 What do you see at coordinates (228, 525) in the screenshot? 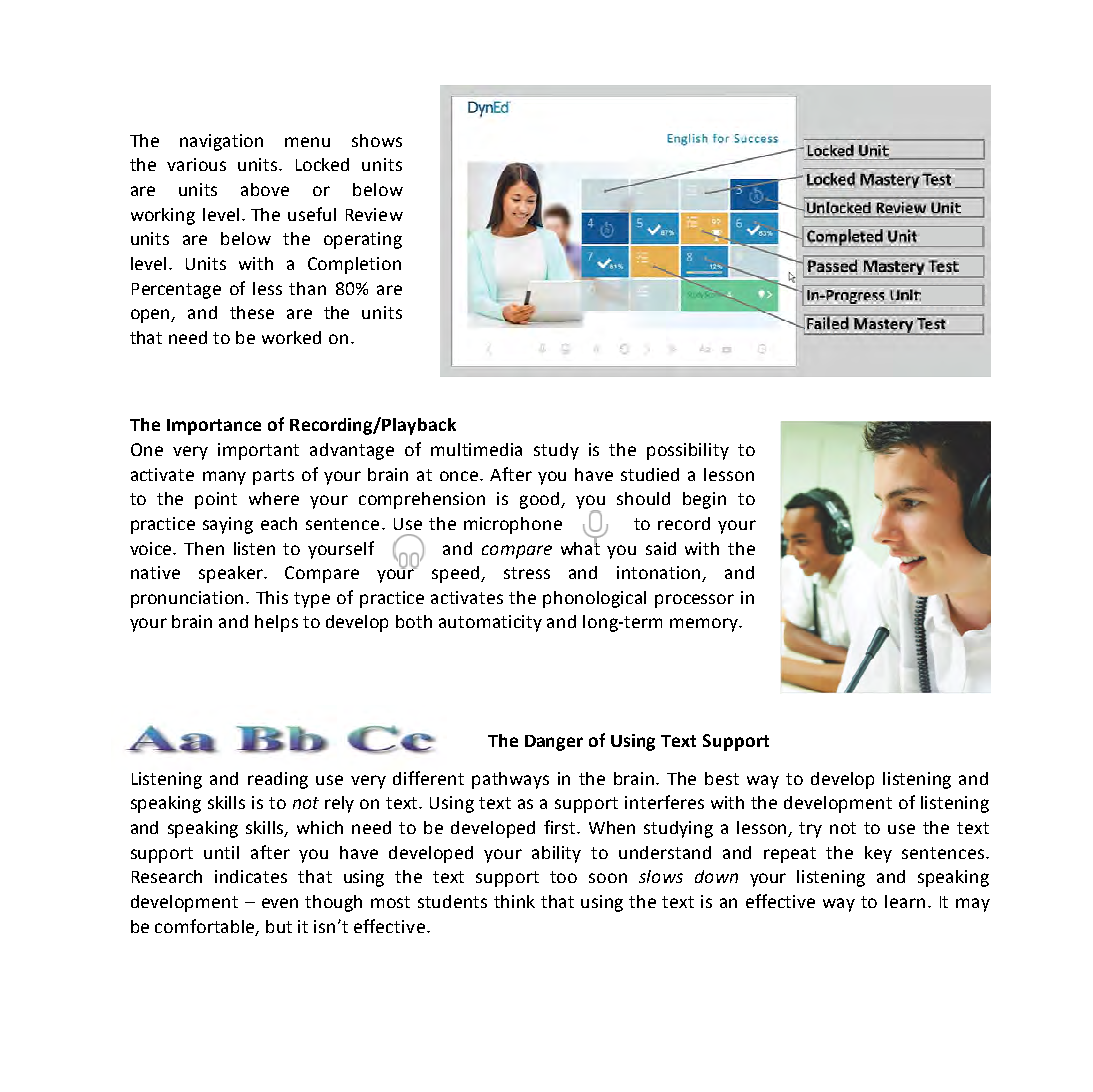
I see `saying` at bounding box center [228, 525].
